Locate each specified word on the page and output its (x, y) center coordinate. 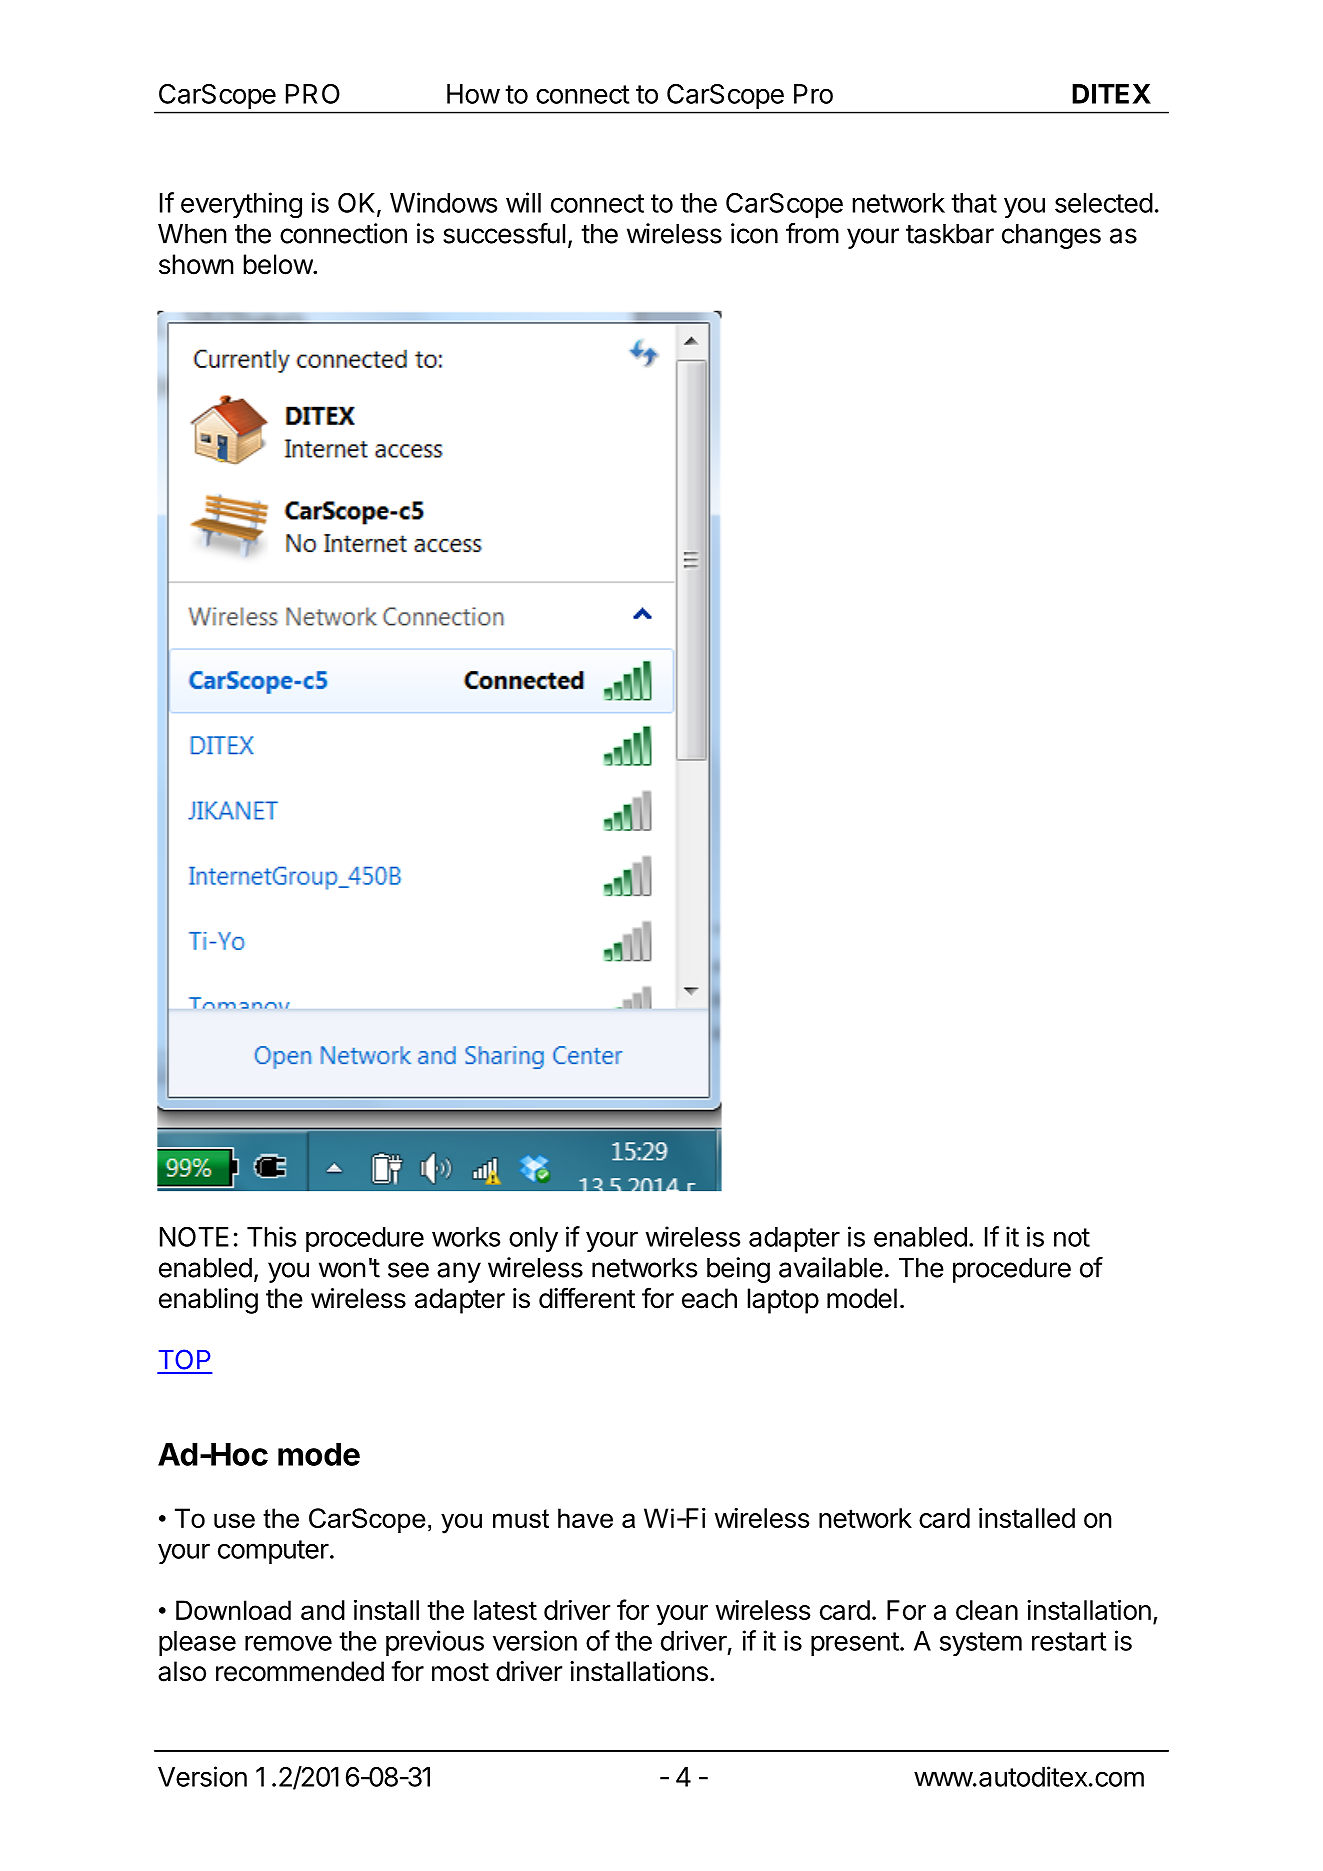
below (279, 264)
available (831, 1267)
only (533, 1239)
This (272, 1236)
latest (505, 1610)
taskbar (950, 234)
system (981, 1644)
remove (288, 1643)
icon (754, 233)
